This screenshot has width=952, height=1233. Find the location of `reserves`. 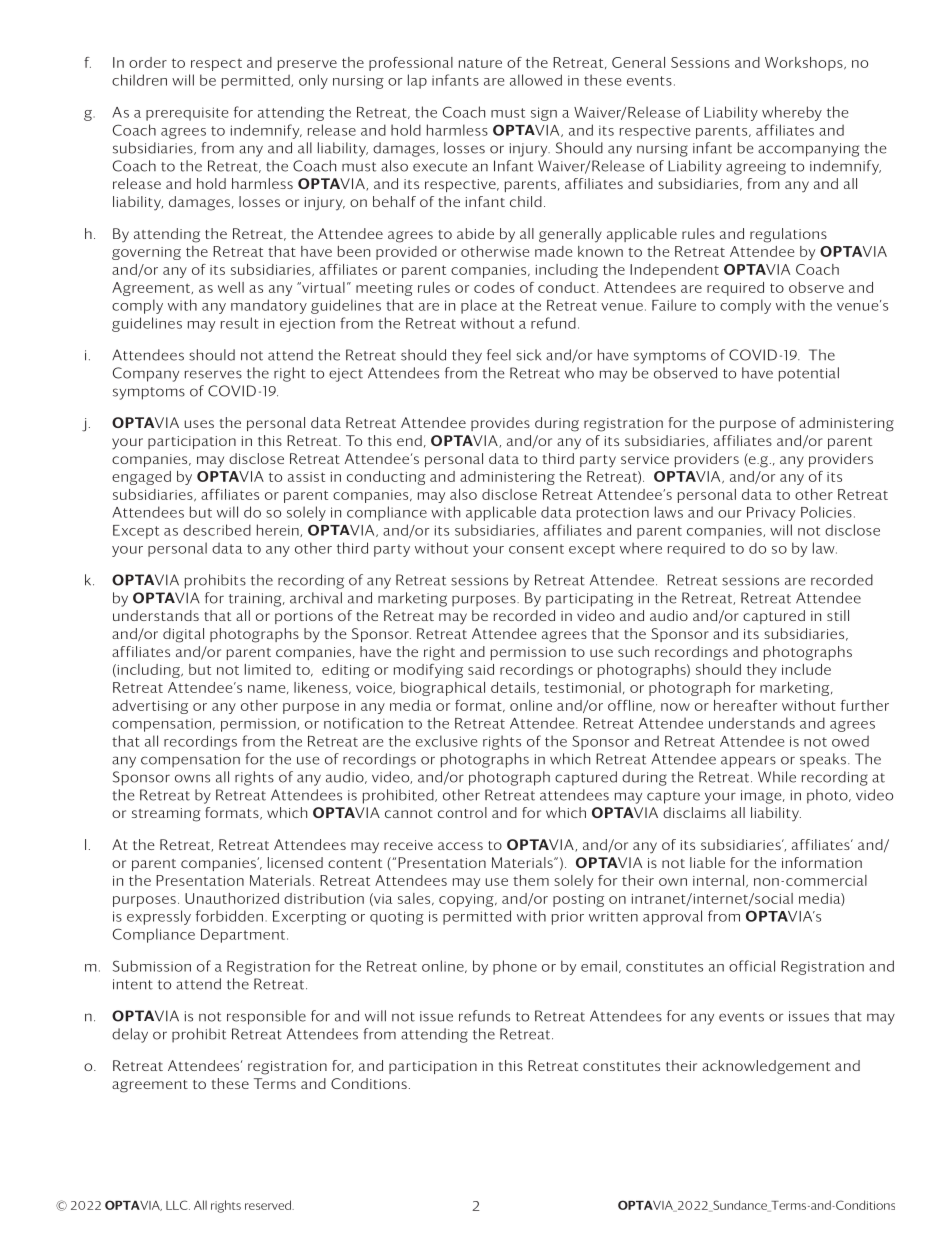

reserves is located at coordinates (213, 374).
